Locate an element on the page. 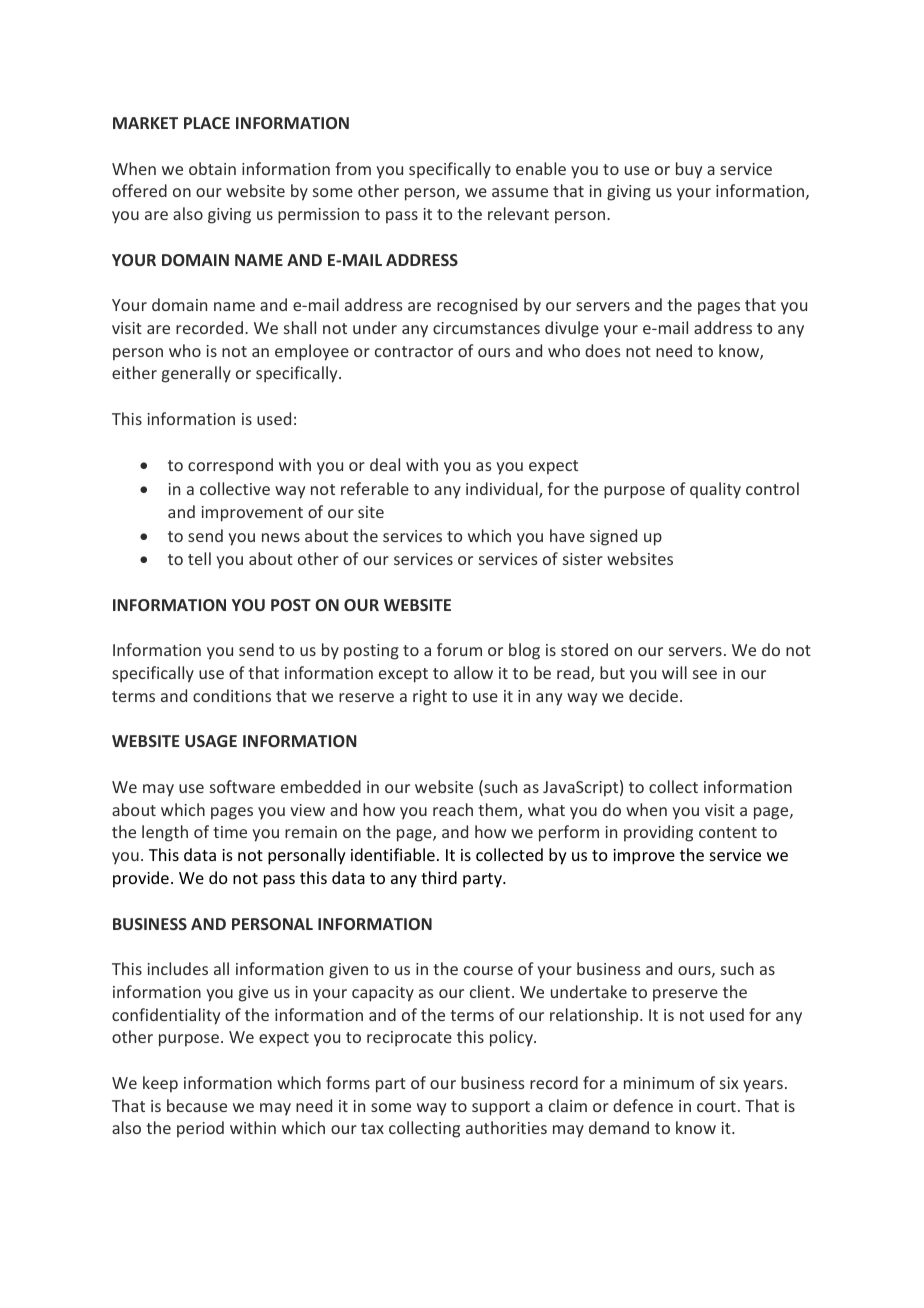  right is located at coordinates (430, 697).
